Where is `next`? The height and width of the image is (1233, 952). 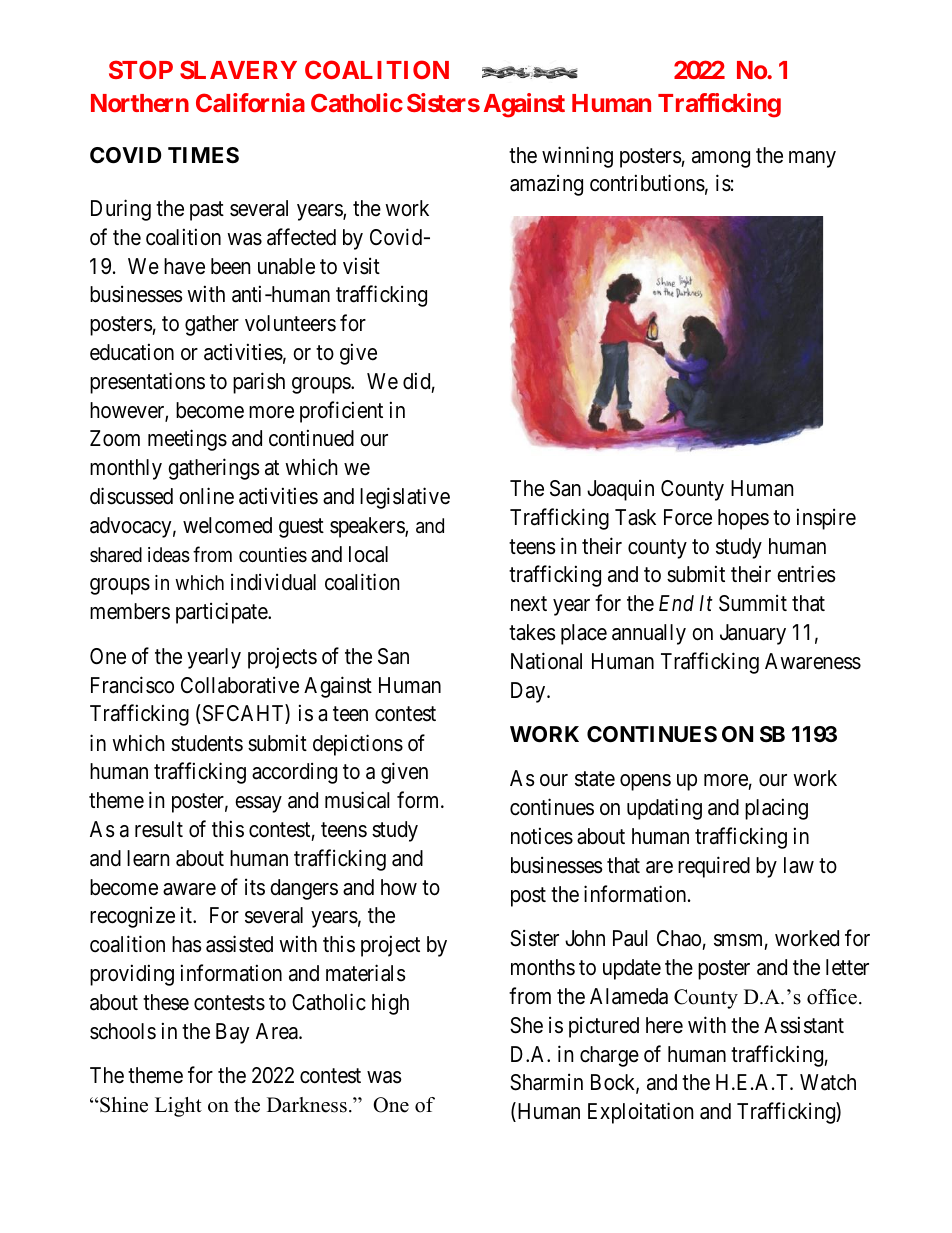 next is located at coordinates (529, 604).
